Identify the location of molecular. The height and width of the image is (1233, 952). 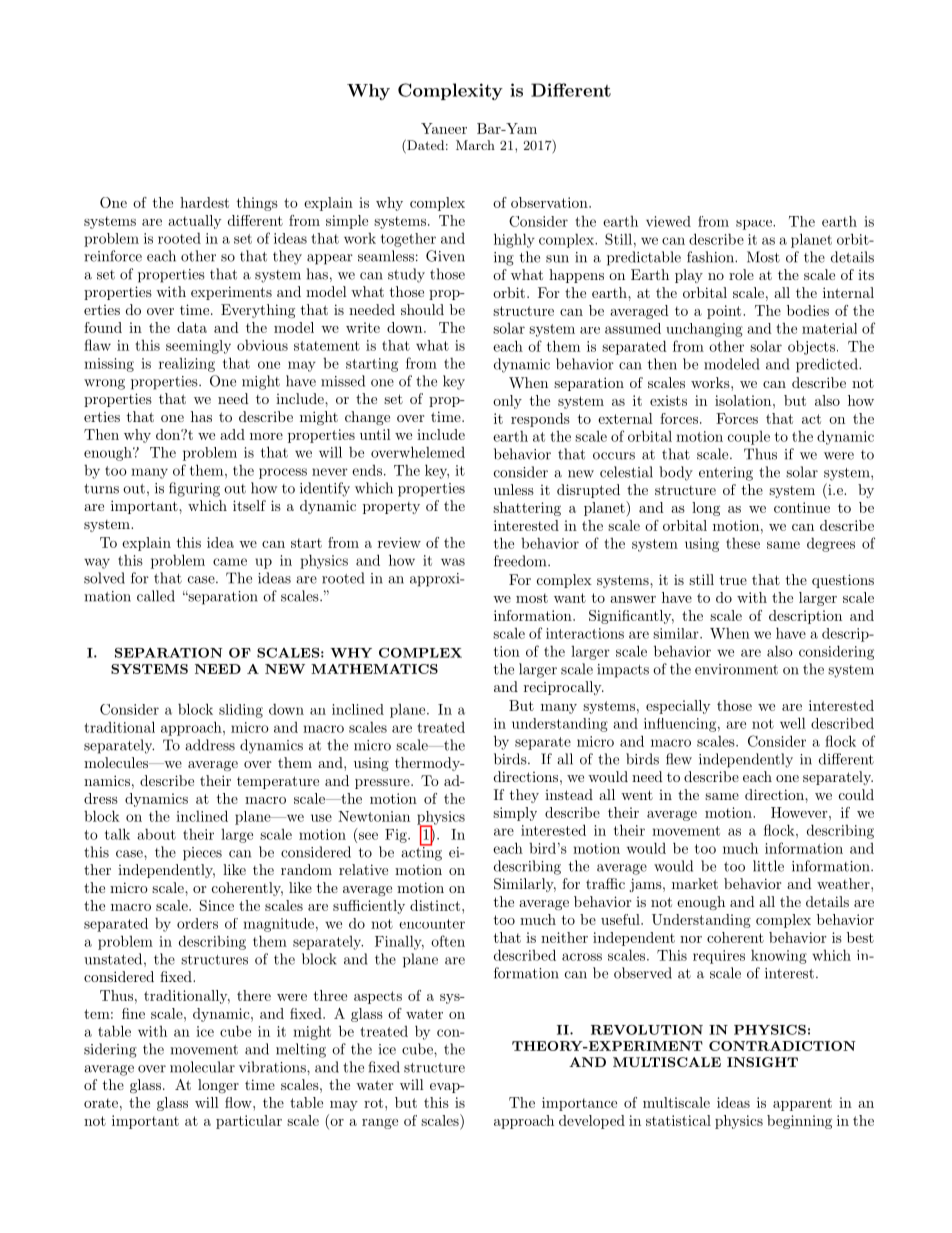
(202, 1067).
